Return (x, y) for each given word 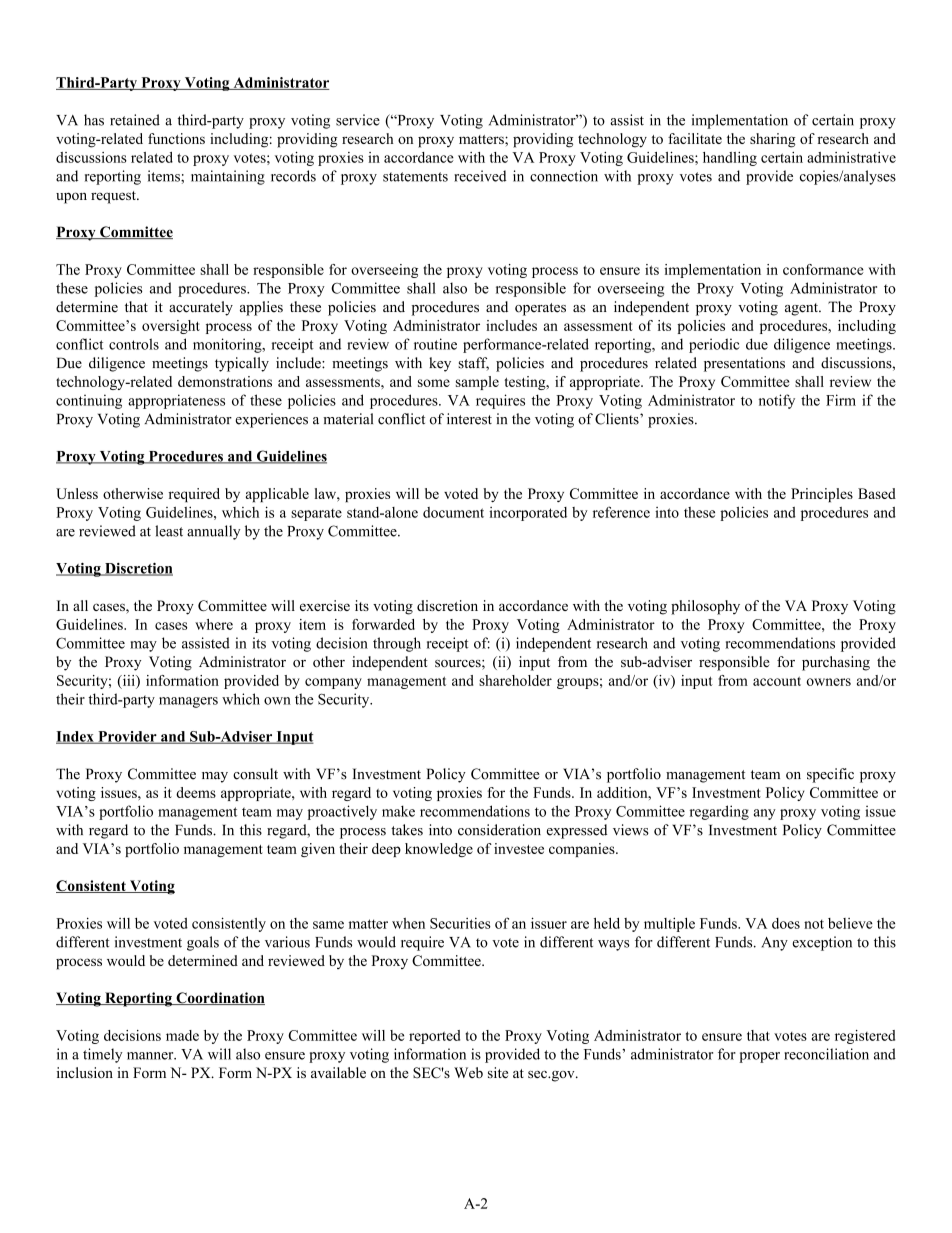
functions (176, 138)
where (214, 624)
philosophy (705, 607)
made (182, 1035)
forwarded (383, 624)
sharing (772, 140)
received (480, 176)
